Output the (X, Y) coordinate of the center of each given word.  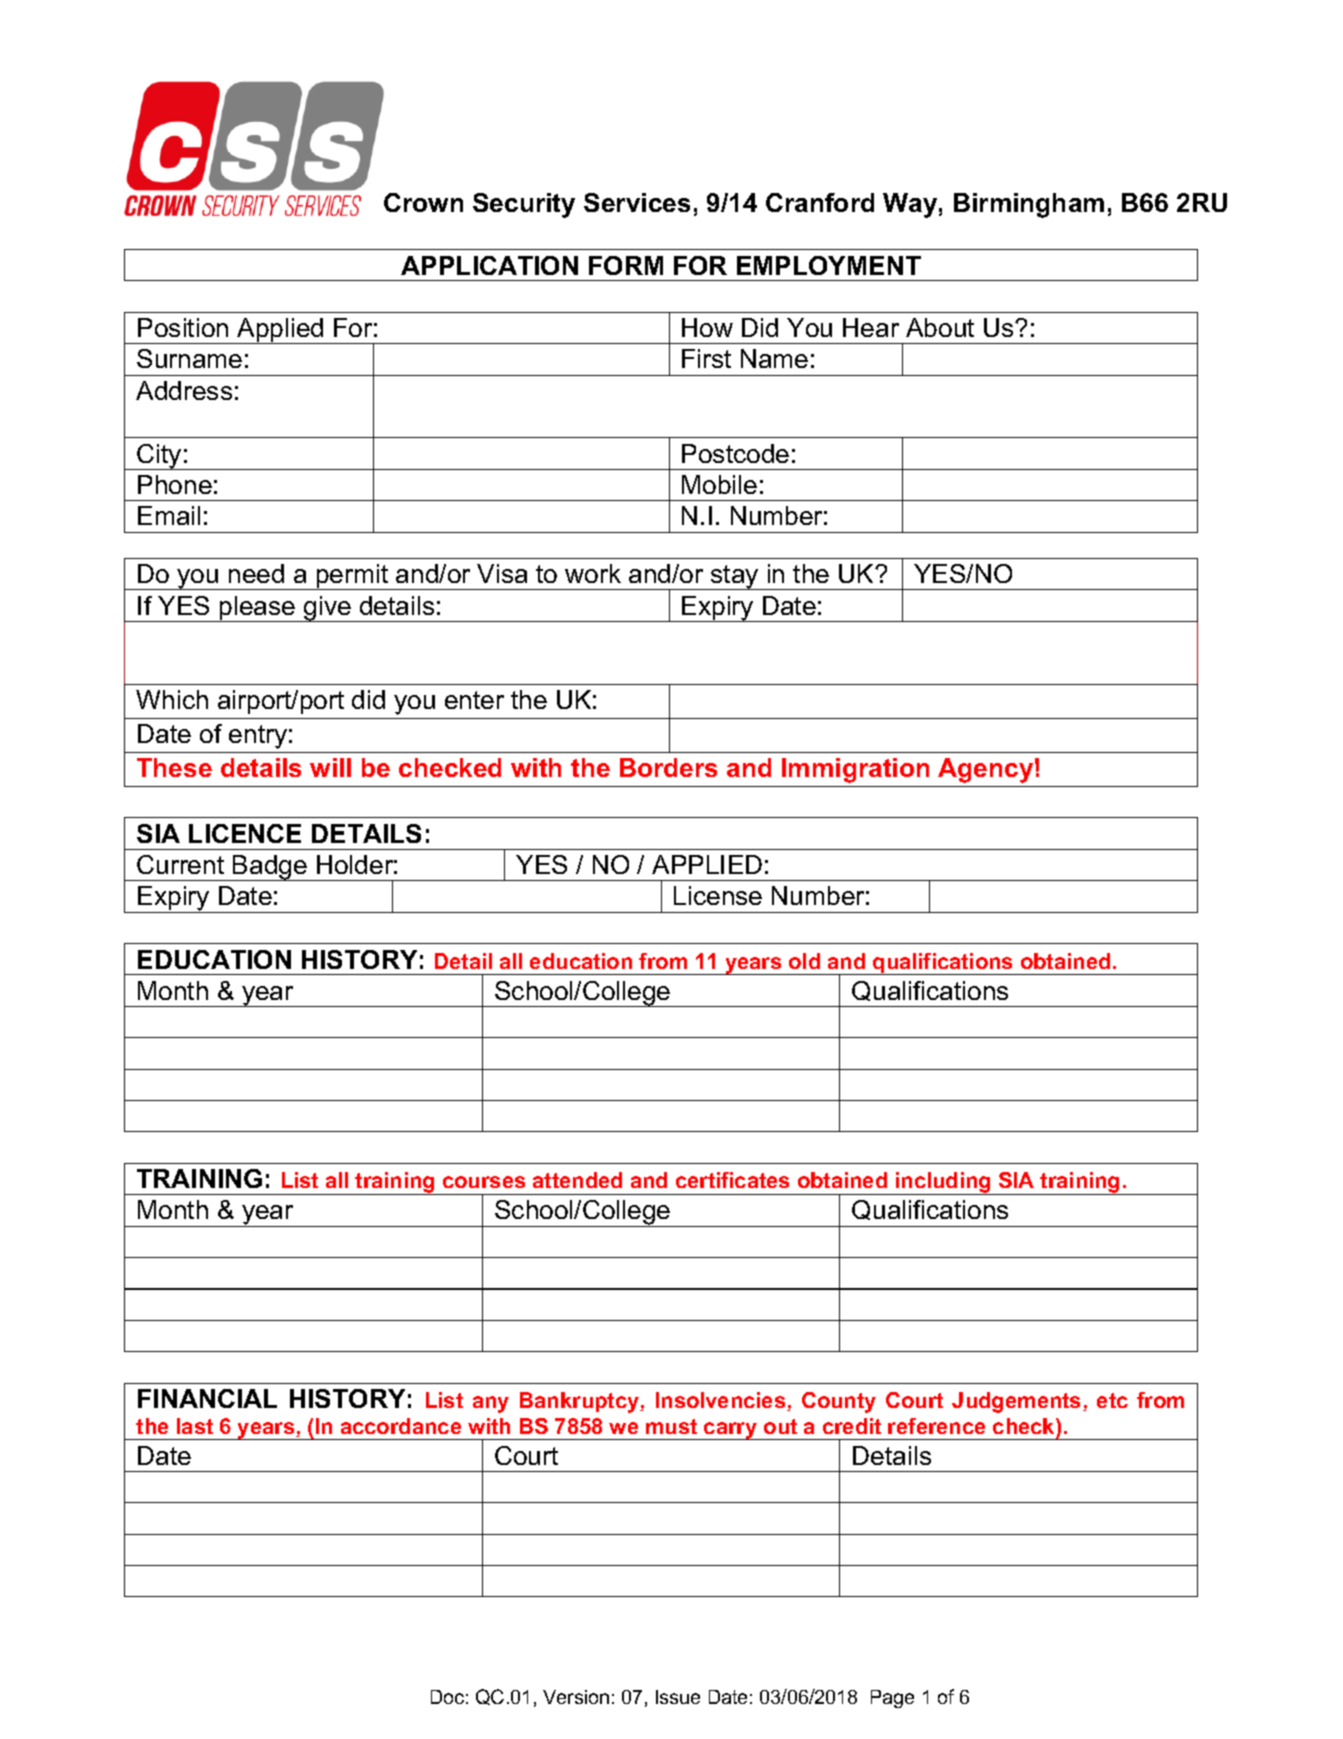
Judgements (1018, 1402)
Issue (678, 1697)
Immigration (855, 770)
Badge (270, 868)
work (593, 573)
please (258, 609)
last (195, 1426)
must (671, 1426)
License (718, 895)
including (943, 1183)
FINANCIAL (207, 1398)
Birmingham (1029, 205)
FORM (626, 265)
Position (183, 327)
